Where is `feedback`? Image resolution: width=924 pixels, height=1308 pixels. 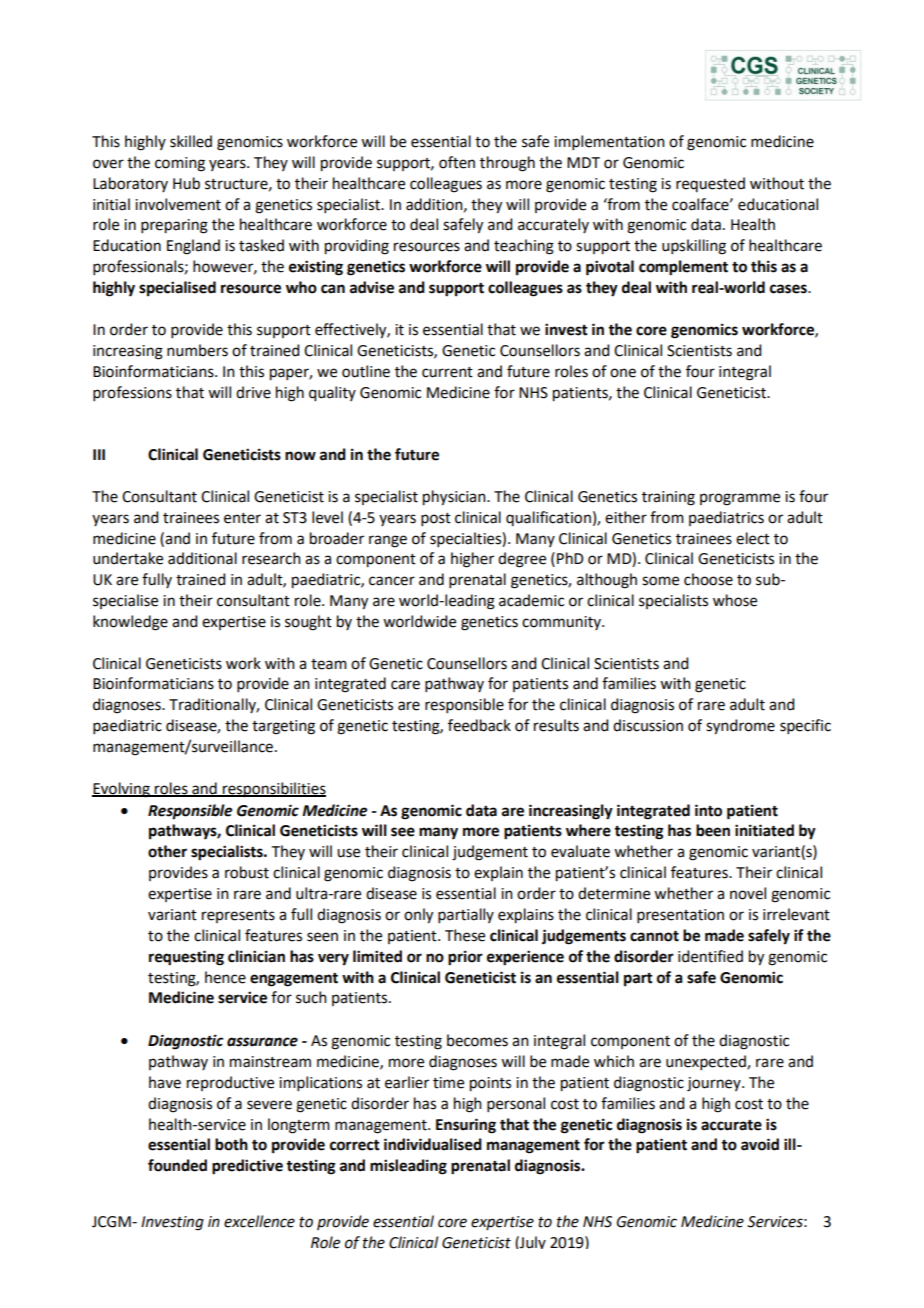
feedback is located at coordinates (479, 725).
